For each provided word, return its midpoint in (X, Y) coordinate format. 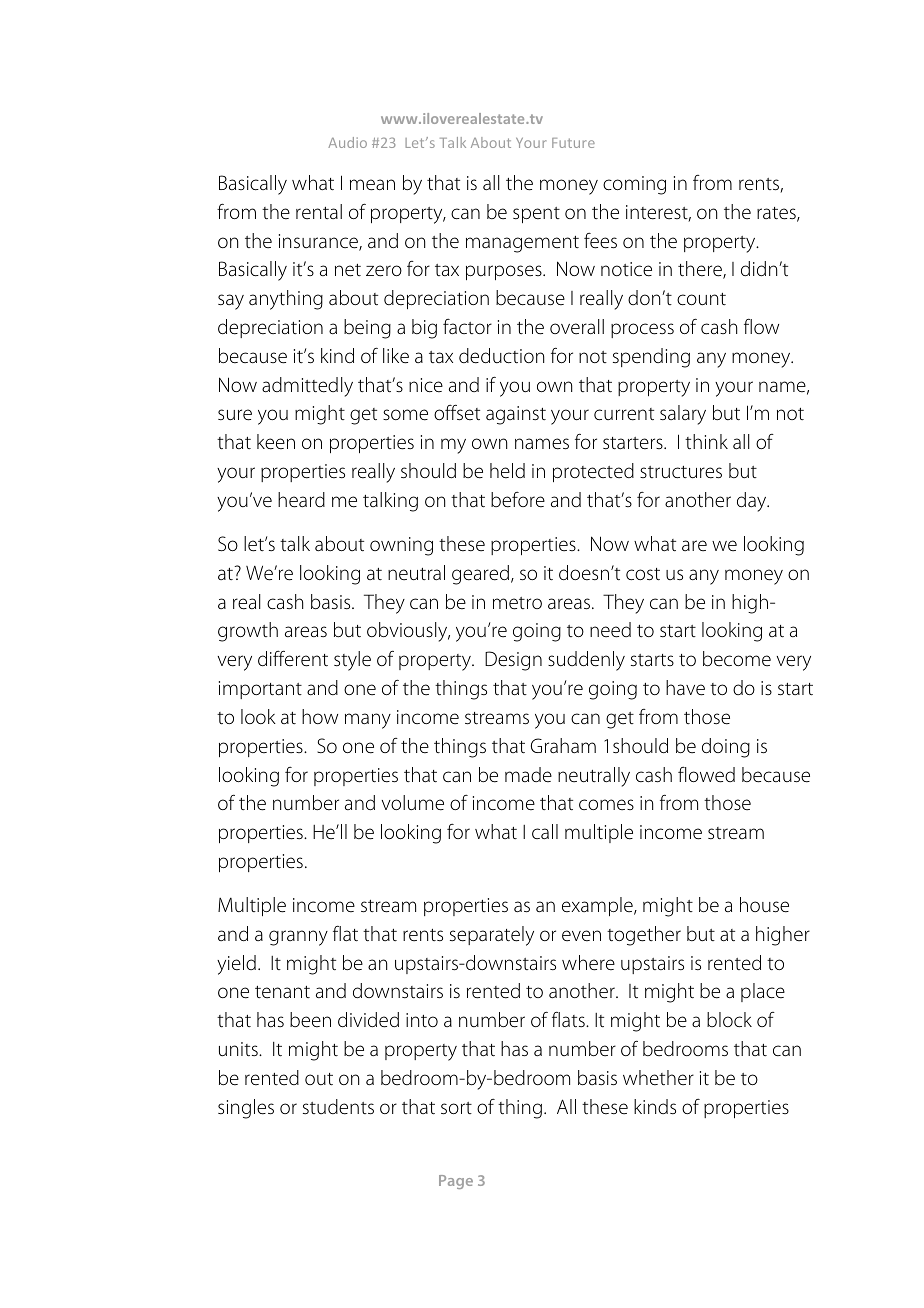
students (338, 1107)
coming (634, 185)
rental (319, 212)
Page (456, 1182)
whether (658, 1078)
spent (536, 215)
